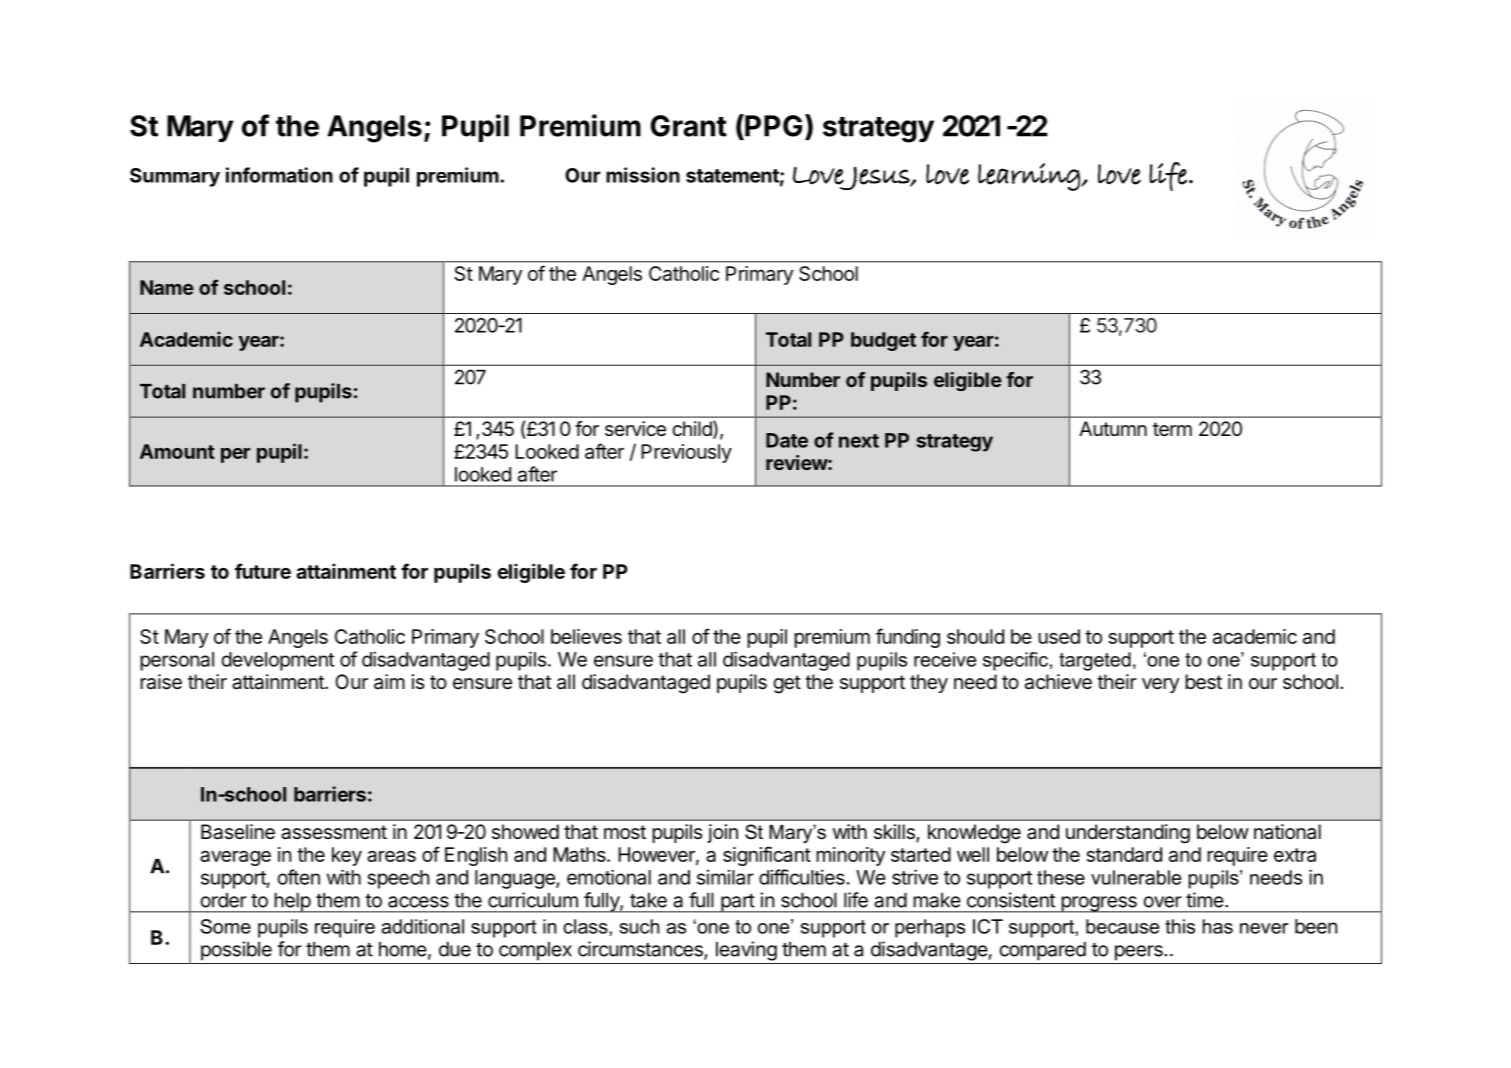 Image resolution: width=1511 pixels, height=1068 pixels. What do you see at coordinates (263, 571) in the screenshot?
I see `future` at bounding box center [263, 571].
